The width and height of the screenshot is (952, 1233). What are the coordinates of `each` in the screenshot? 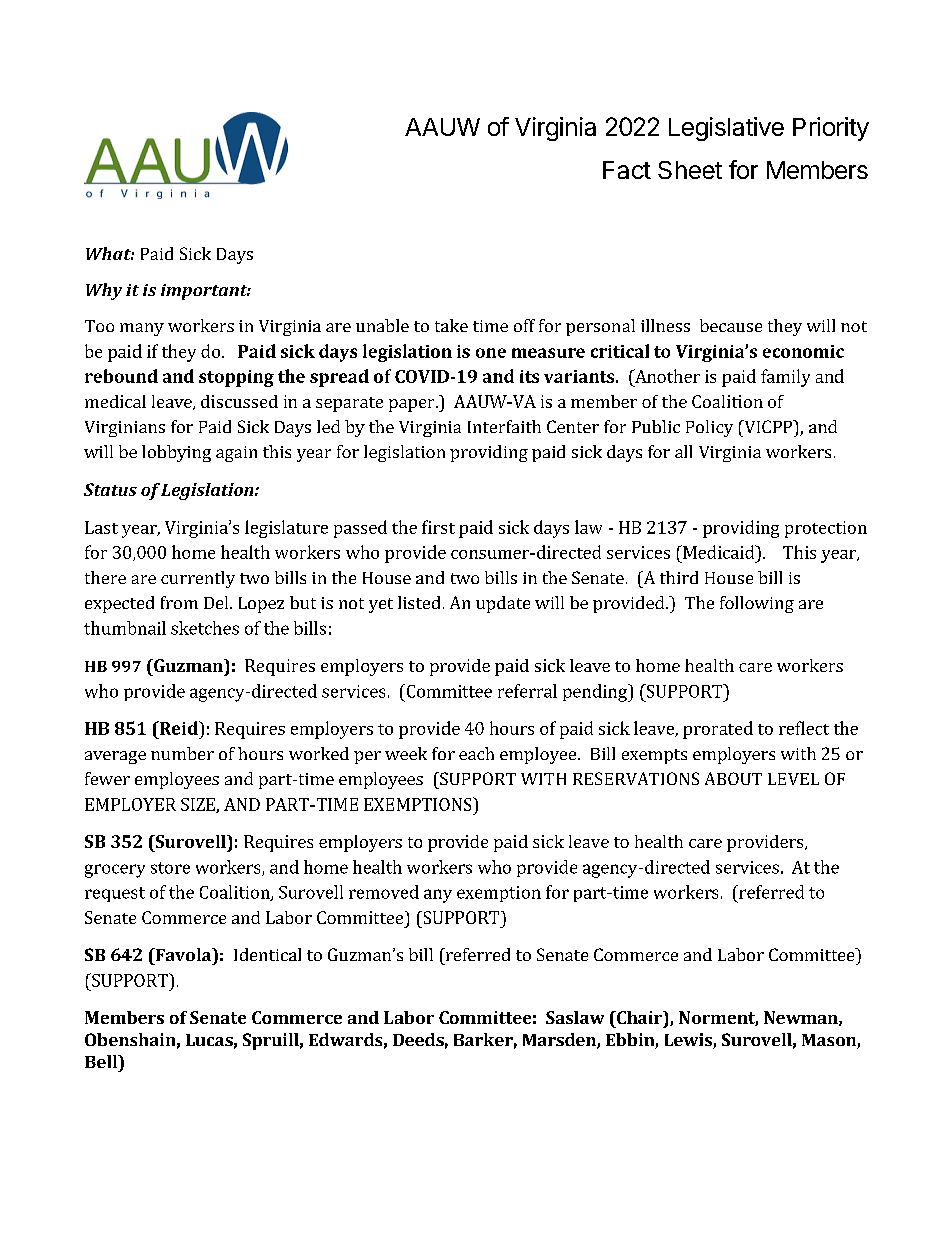 It's located at (476, 753).
